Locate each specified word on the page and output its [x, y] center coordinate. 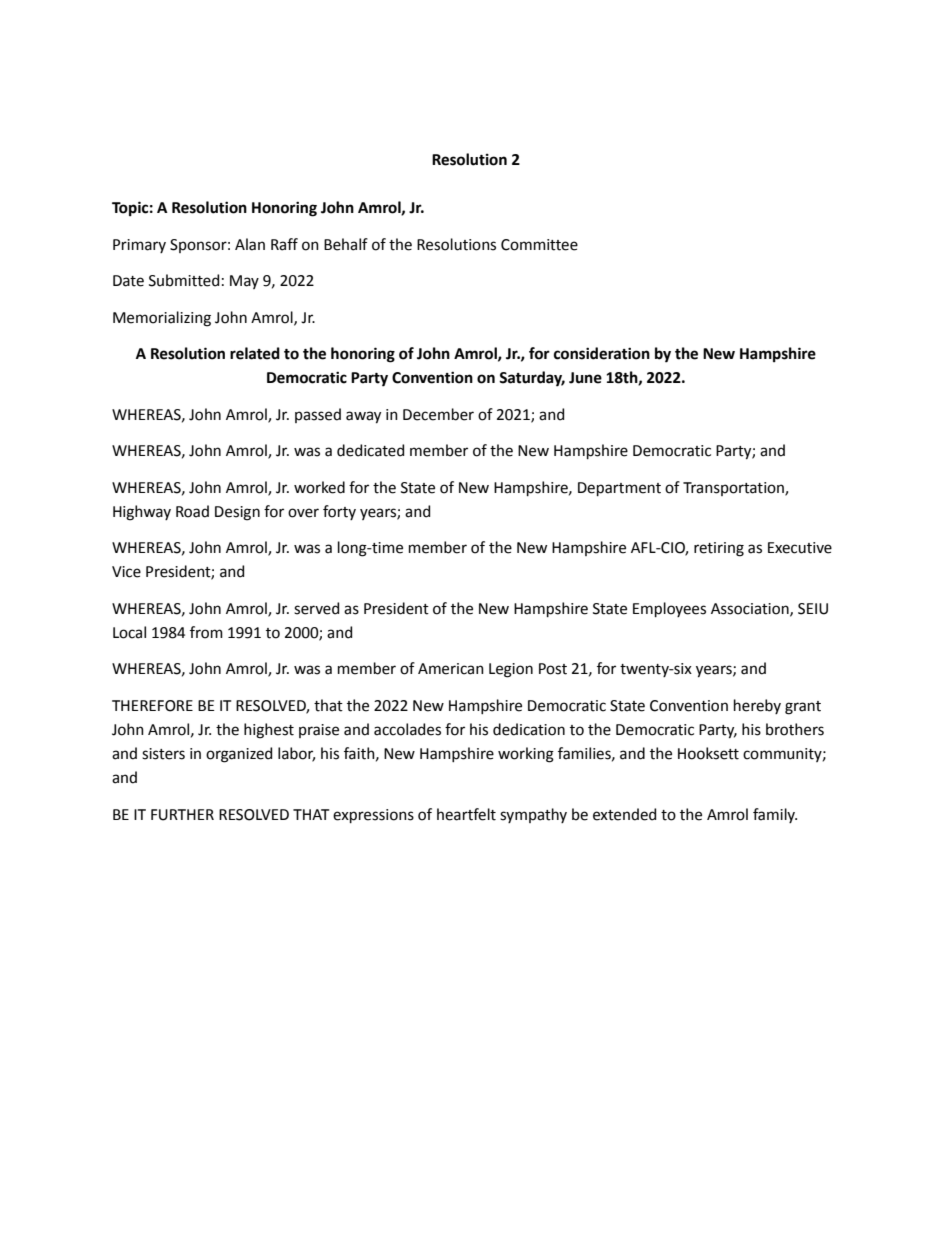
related [255, 353]
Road [192, 511]
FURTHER [182, 815]
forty [339, 512]
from [206, 632]
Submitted [184, 280]
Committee [539, 245]
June [585, 378]
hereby [757, 706]
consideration [602, 353]
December [438, 414]
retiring [719, 549]
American [451, 669]
